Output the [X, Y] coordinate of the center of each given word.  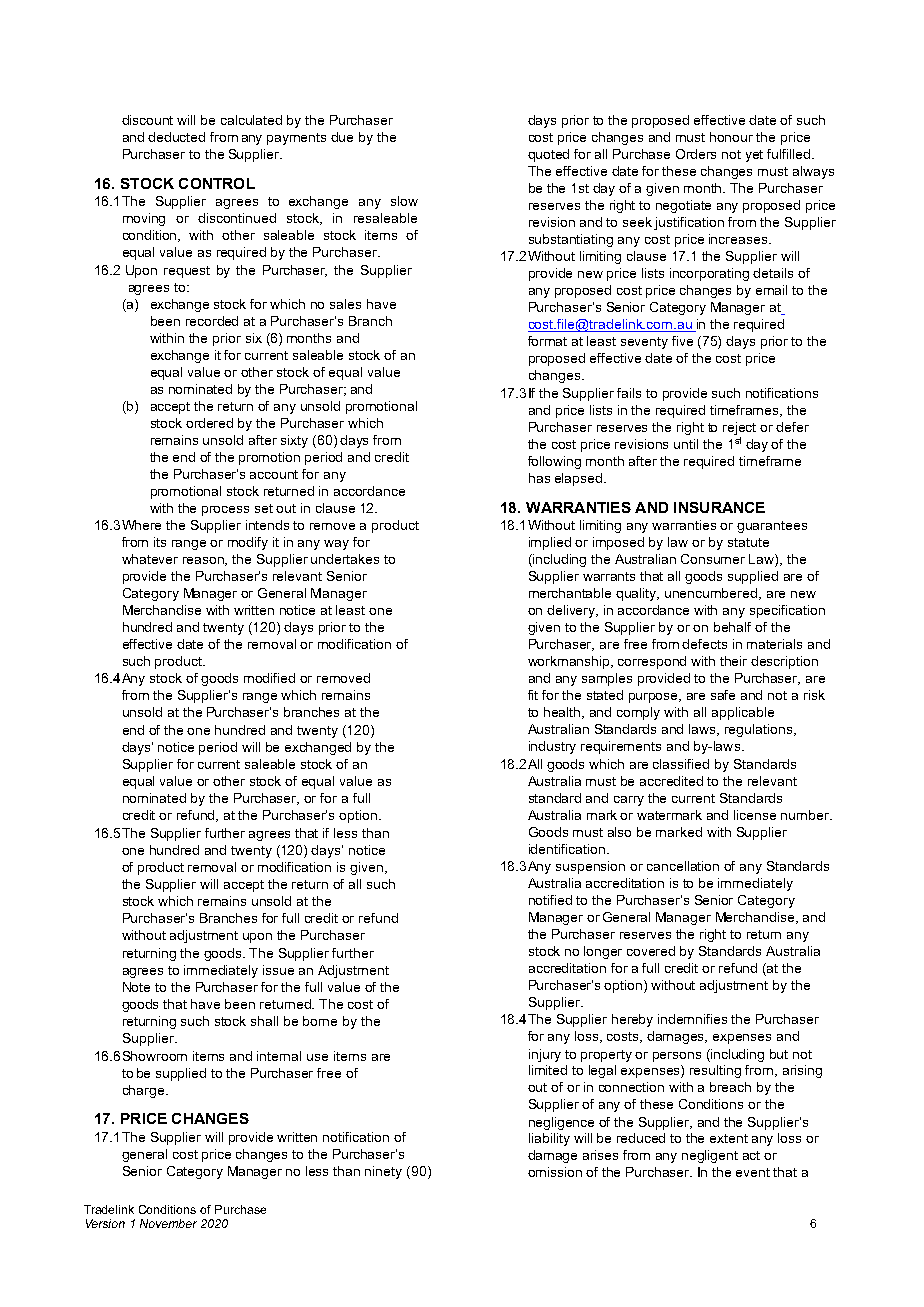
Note [136, 987]
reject [739, 428]
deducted [176, 137]
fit [533, 695]
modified [269, 678]
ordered [209, 423]
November [168, 1223]
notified [550, 900]
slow [404, 201]
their [733, 661]
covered [651, 951]
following [554, 462]
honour [731, 137]
